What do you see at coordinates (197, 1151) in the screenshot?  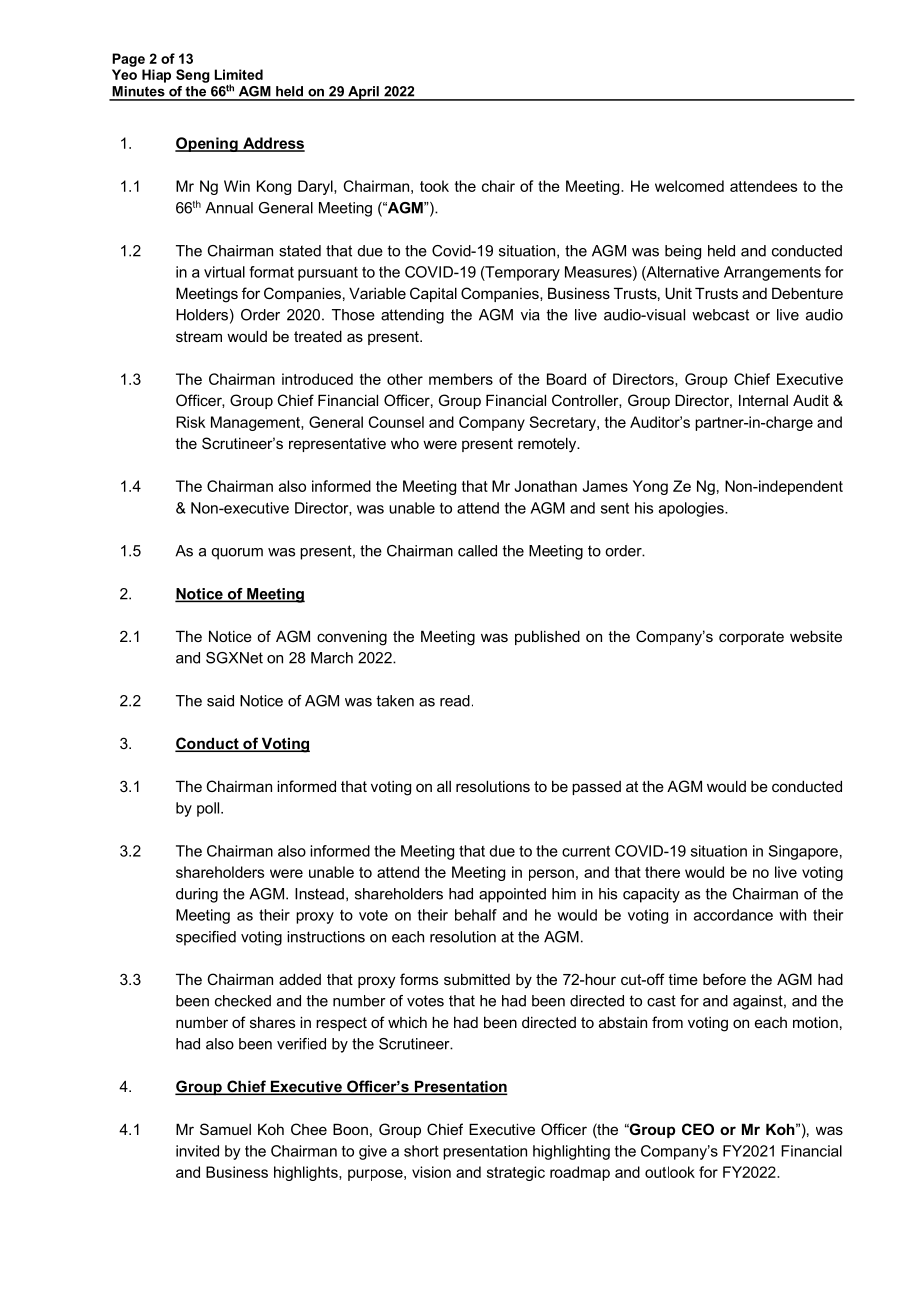 I see `invited` at bounding box center [197, 1151].
